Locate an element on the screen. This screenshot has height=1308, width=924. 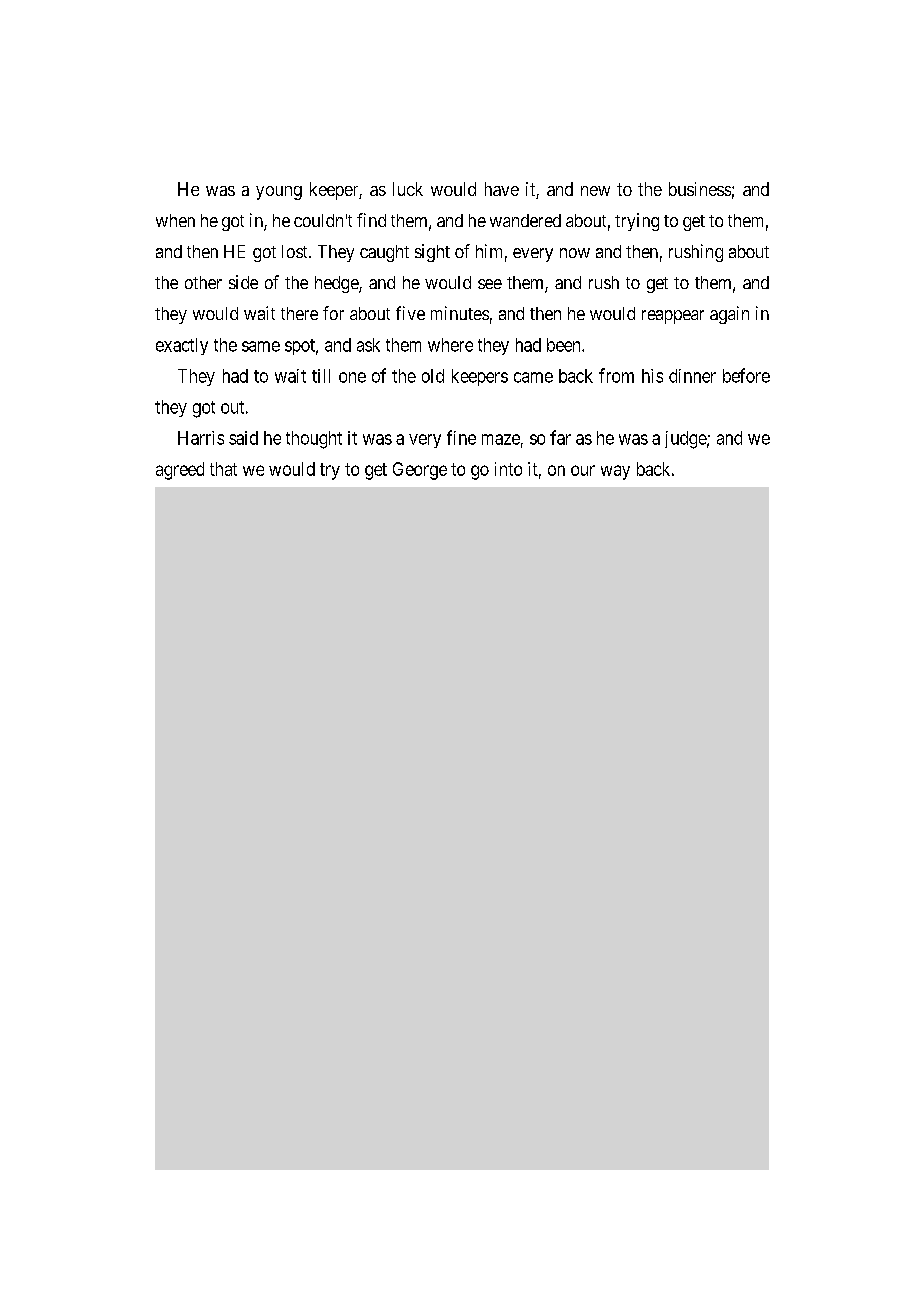
till is located at coordinates (321, 376).
